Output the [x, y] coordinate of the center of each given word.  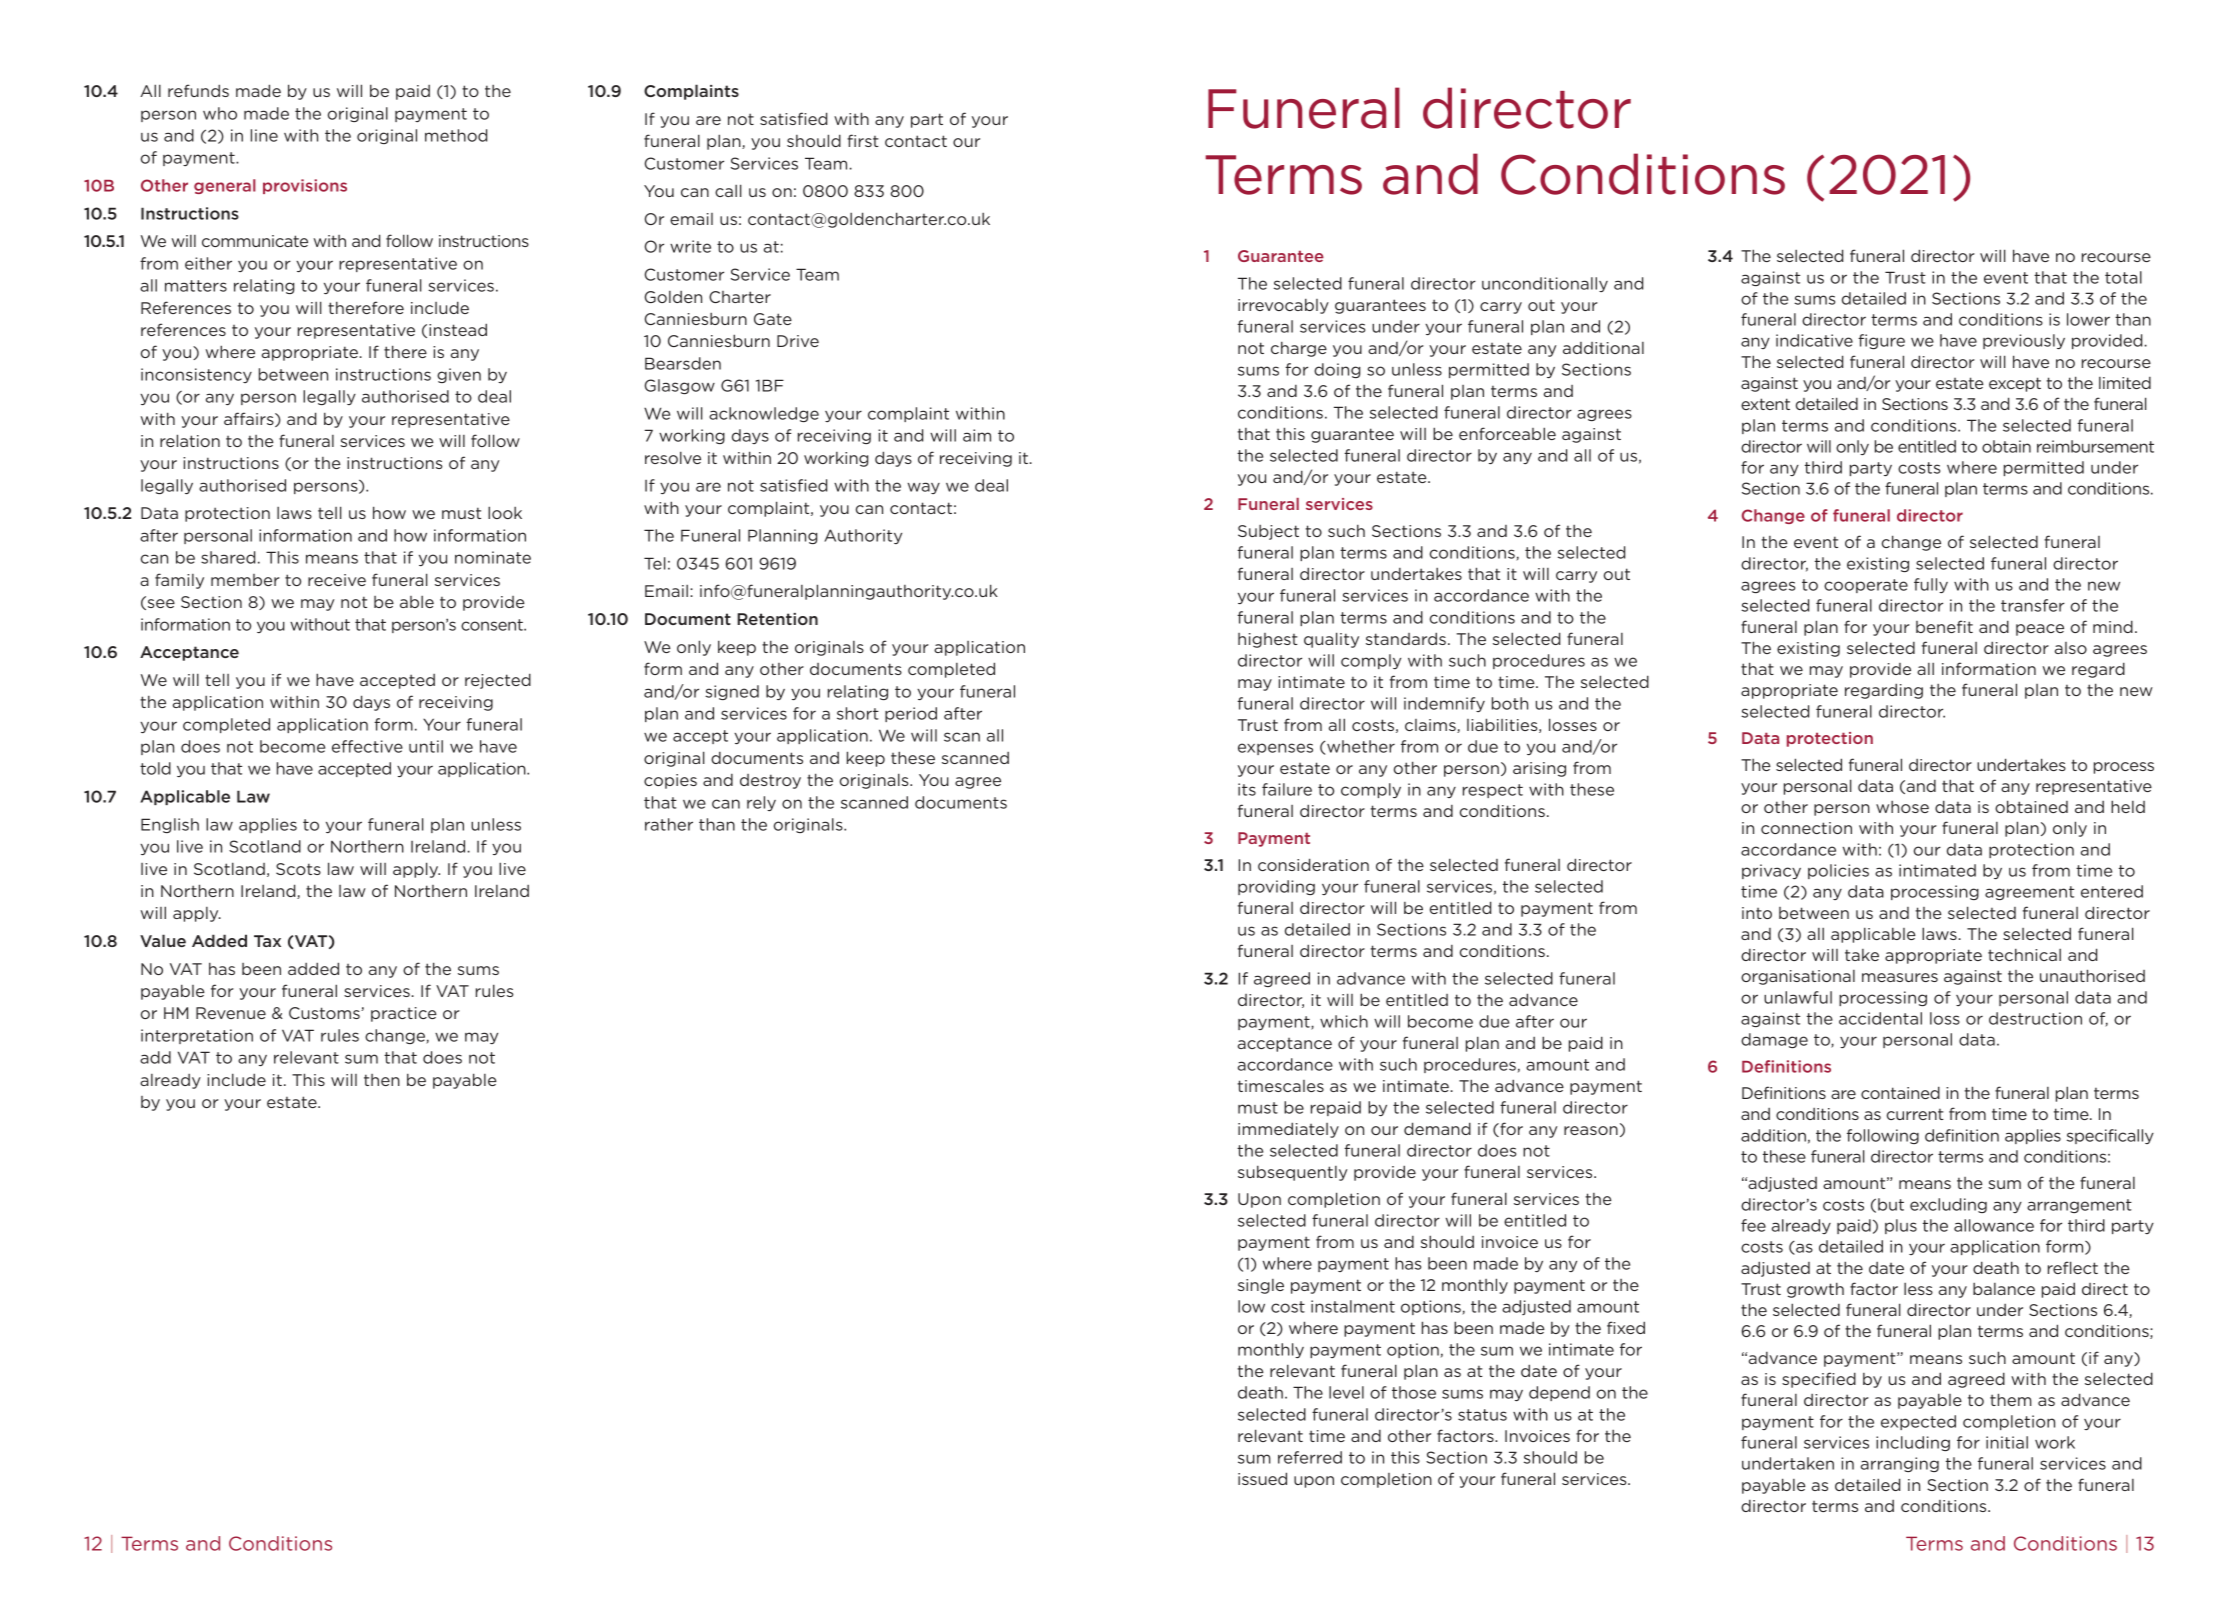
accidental [1880, 1018]
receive [337, 580]
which [1344, 1021]
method [456, 135]
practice [404, 1014]
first [863, 140]
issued [1262, 1478]
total [2123, 277]
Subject [1268, 532]
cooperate [1866, 586]
